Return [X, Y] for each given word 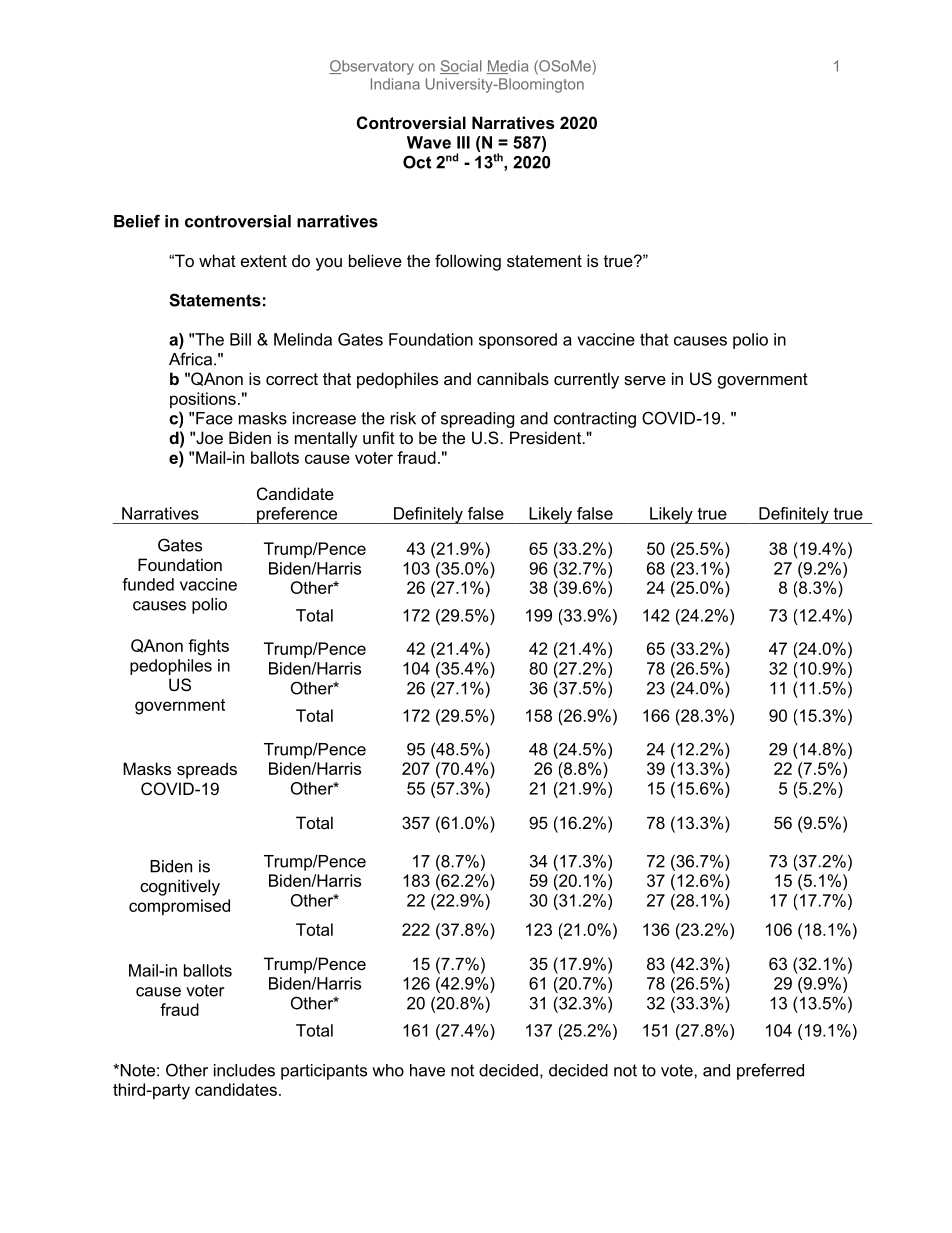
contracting [595, 420]
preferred [770, 1071]
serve [645, 380]
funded [148, 584]
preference [297, 515]
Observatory [371, 67]
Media [507, 67]
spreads [207, 770]
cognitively [180, 887]
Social [461, 67]
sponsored [518, 341]
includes [244, 1070]
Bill [240, 339]
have [427, 1070]
